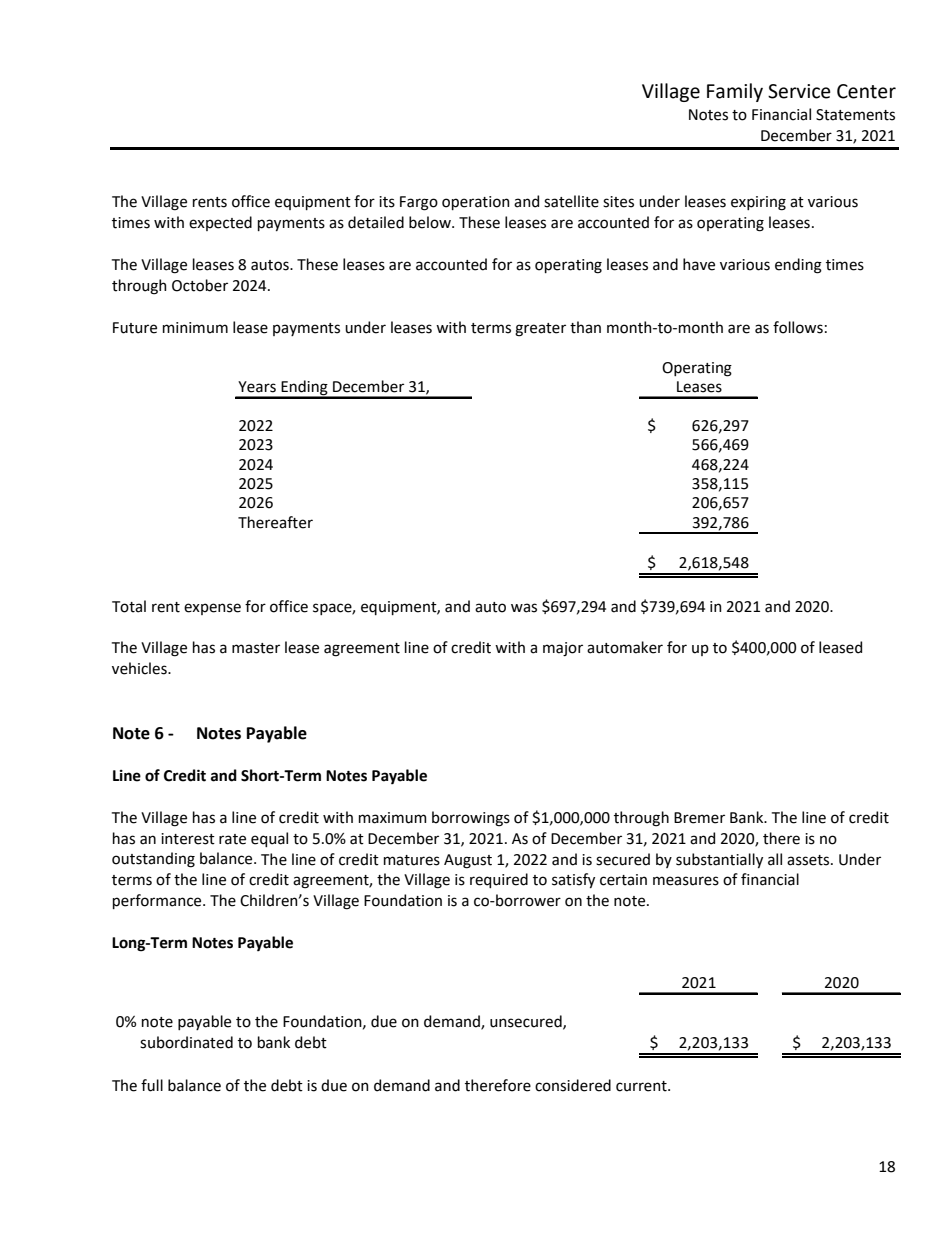 Image resolution: width=952 pixels, height=1233 pixels. I want to click on expected, so click(220, 223).
